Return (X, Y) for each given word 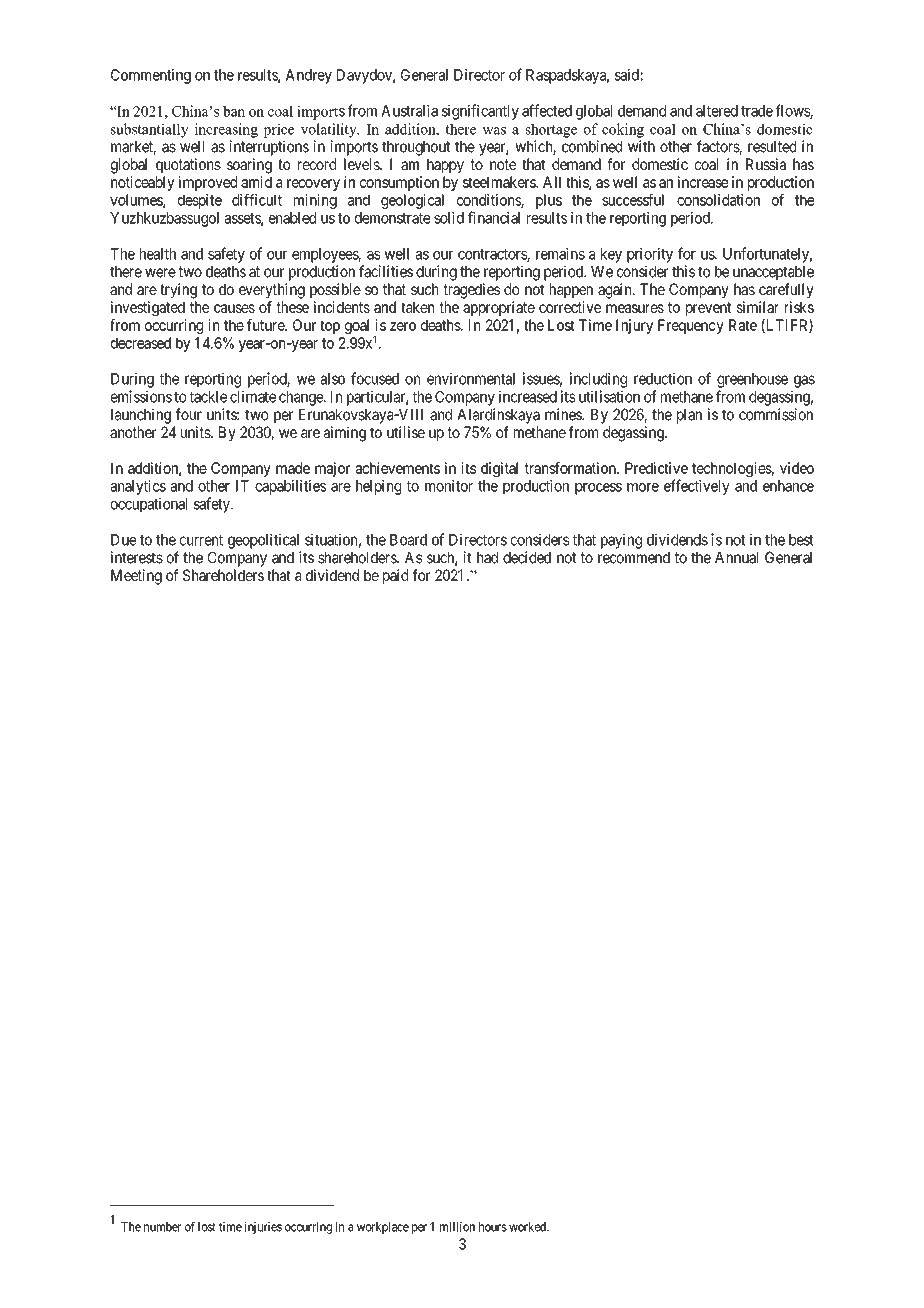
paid (395, 576)
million (457, 1227)
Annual (736, 558)
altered (717, 111)
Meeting (136, 577)
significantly (480, 112)
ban (234, 111)
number (162, 1227)
